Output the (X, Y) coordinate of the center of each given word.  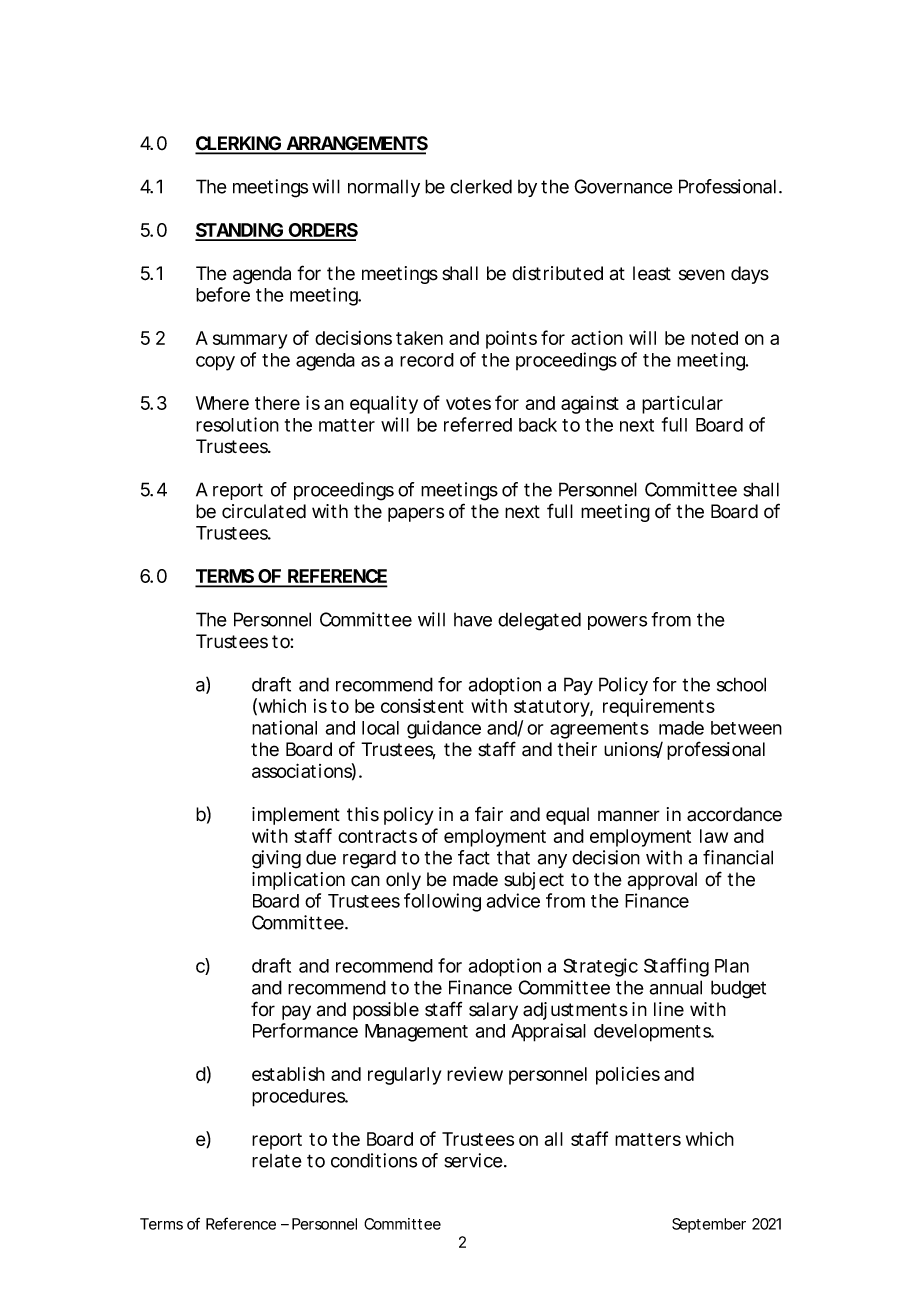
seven (702, 275)
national (284, 727)
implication (298, 881)
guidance (444, 729)
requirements (659, 708)
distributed (557, 273)
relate (277, 1161)
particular (682, 405)
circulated (264, 511)
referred (478, 424)
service (473, 1160)
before (223, 294)
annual (675, 987)
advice (513, 900)
